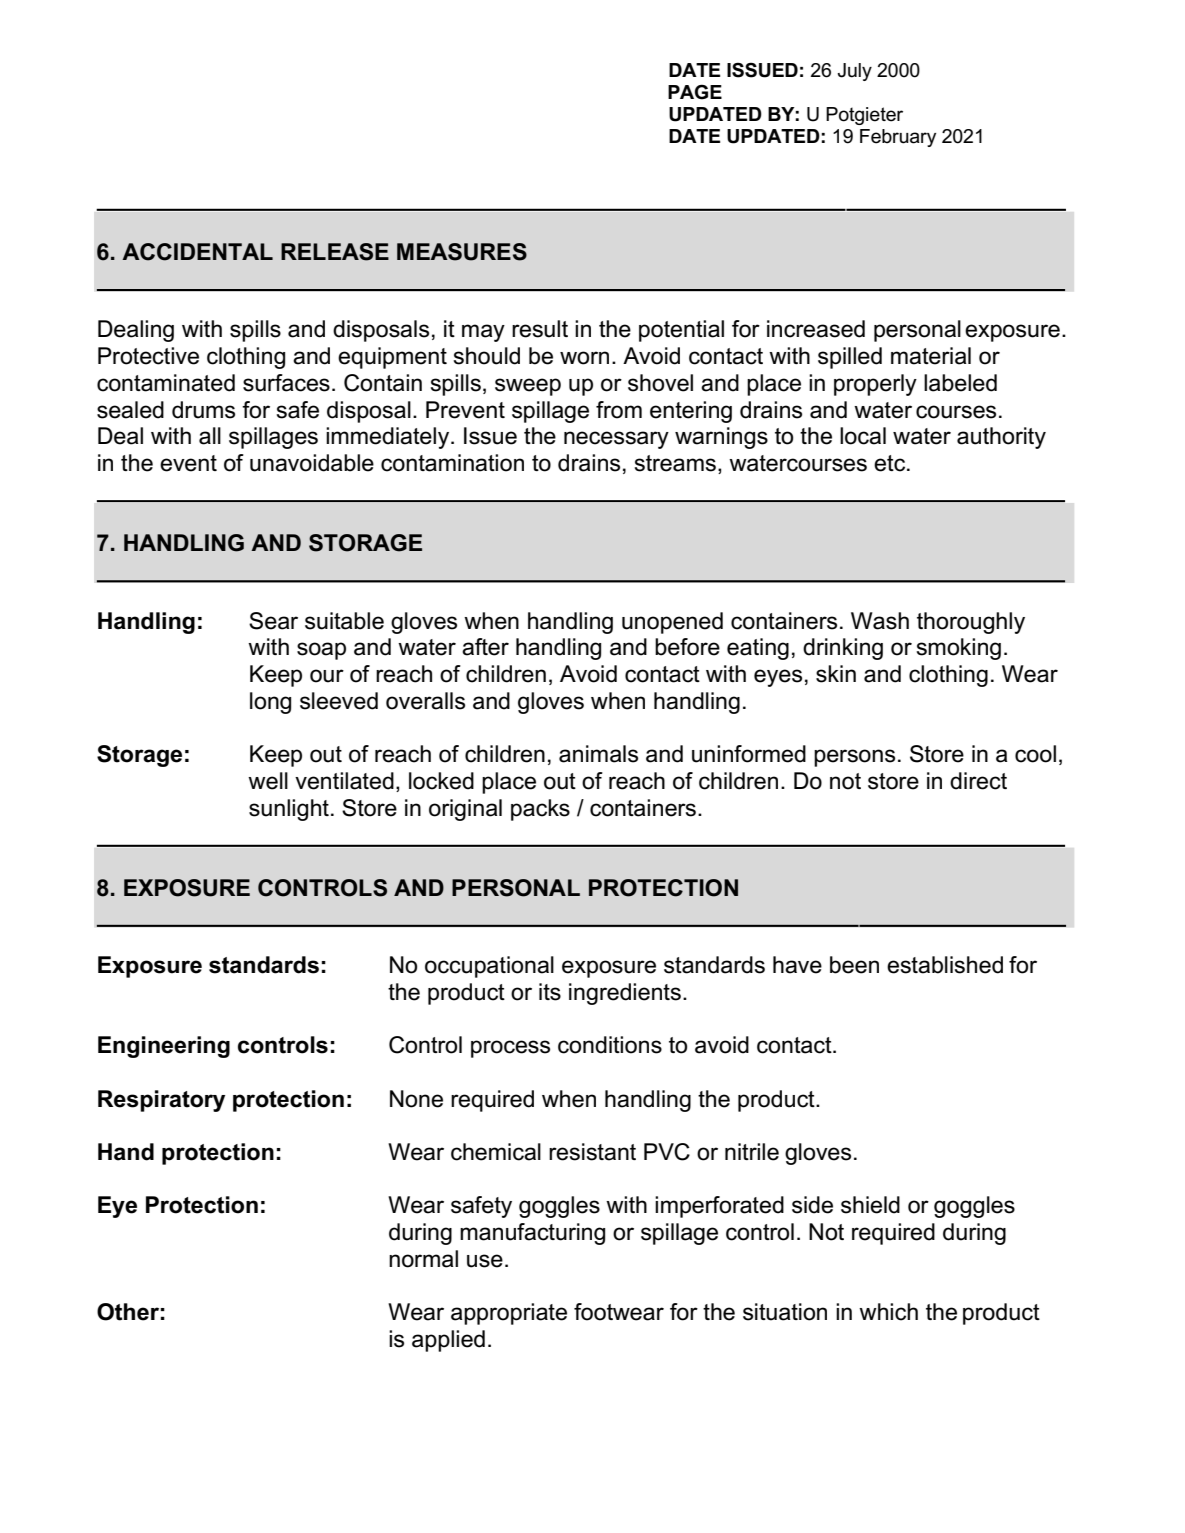 The width and height of the image is (1185, 1533). I want to click on established, so click(945, 965).
